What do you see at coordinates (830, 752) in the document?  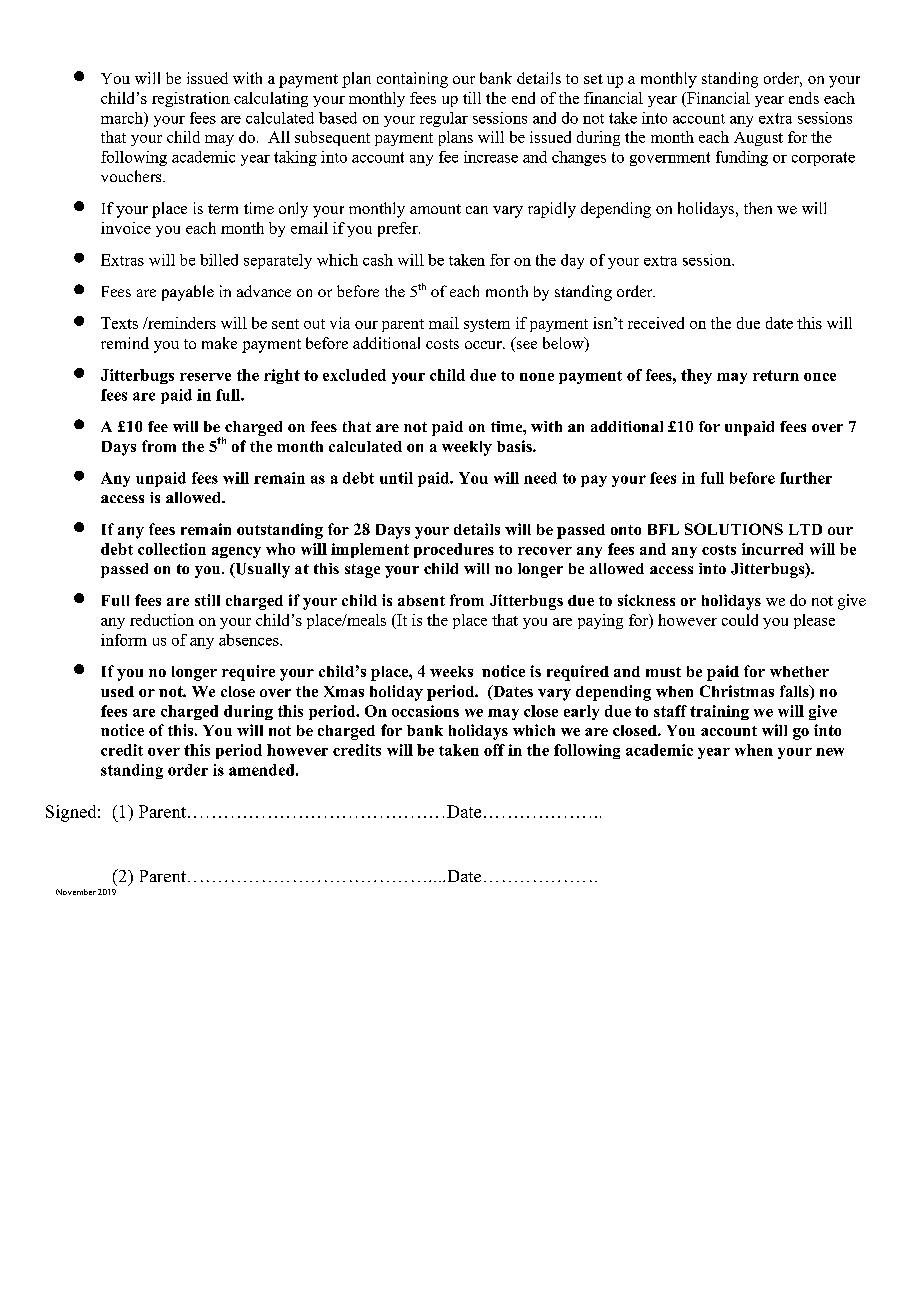 I see `new` at bounding box center [830, 752].
